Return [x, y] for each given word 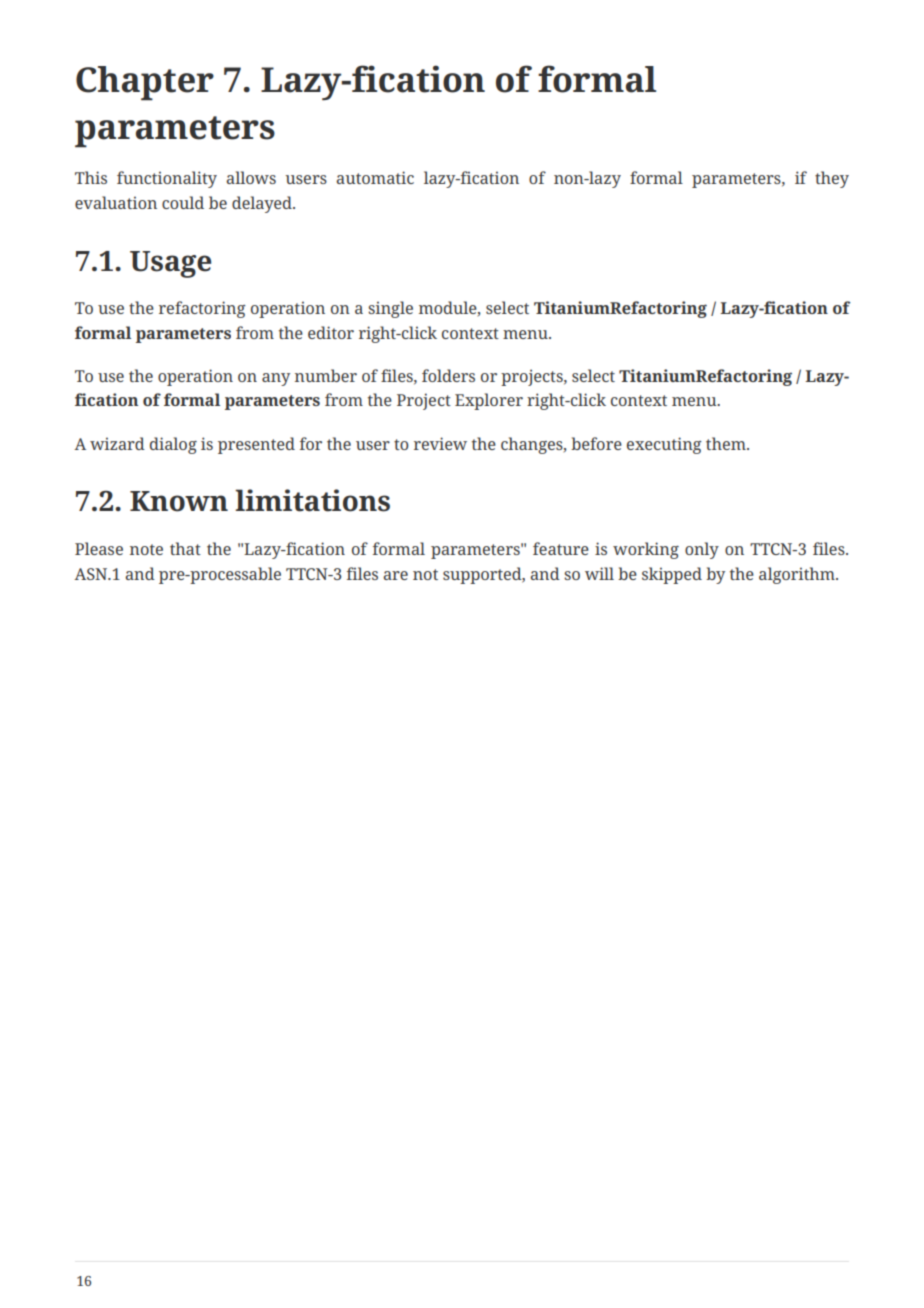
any [276, 379]
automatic [375, 177]
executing [664, 445]
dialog [173, 445]
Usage [170, 264]
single [390, 309]
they [832, 179]
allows [251, 177]
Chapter [145, 83]
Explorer [489, 401]
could [183, 202]
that [185, 548]
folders [448, 375]
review [440, 443]
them [727, 443]
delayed [263, 204]
